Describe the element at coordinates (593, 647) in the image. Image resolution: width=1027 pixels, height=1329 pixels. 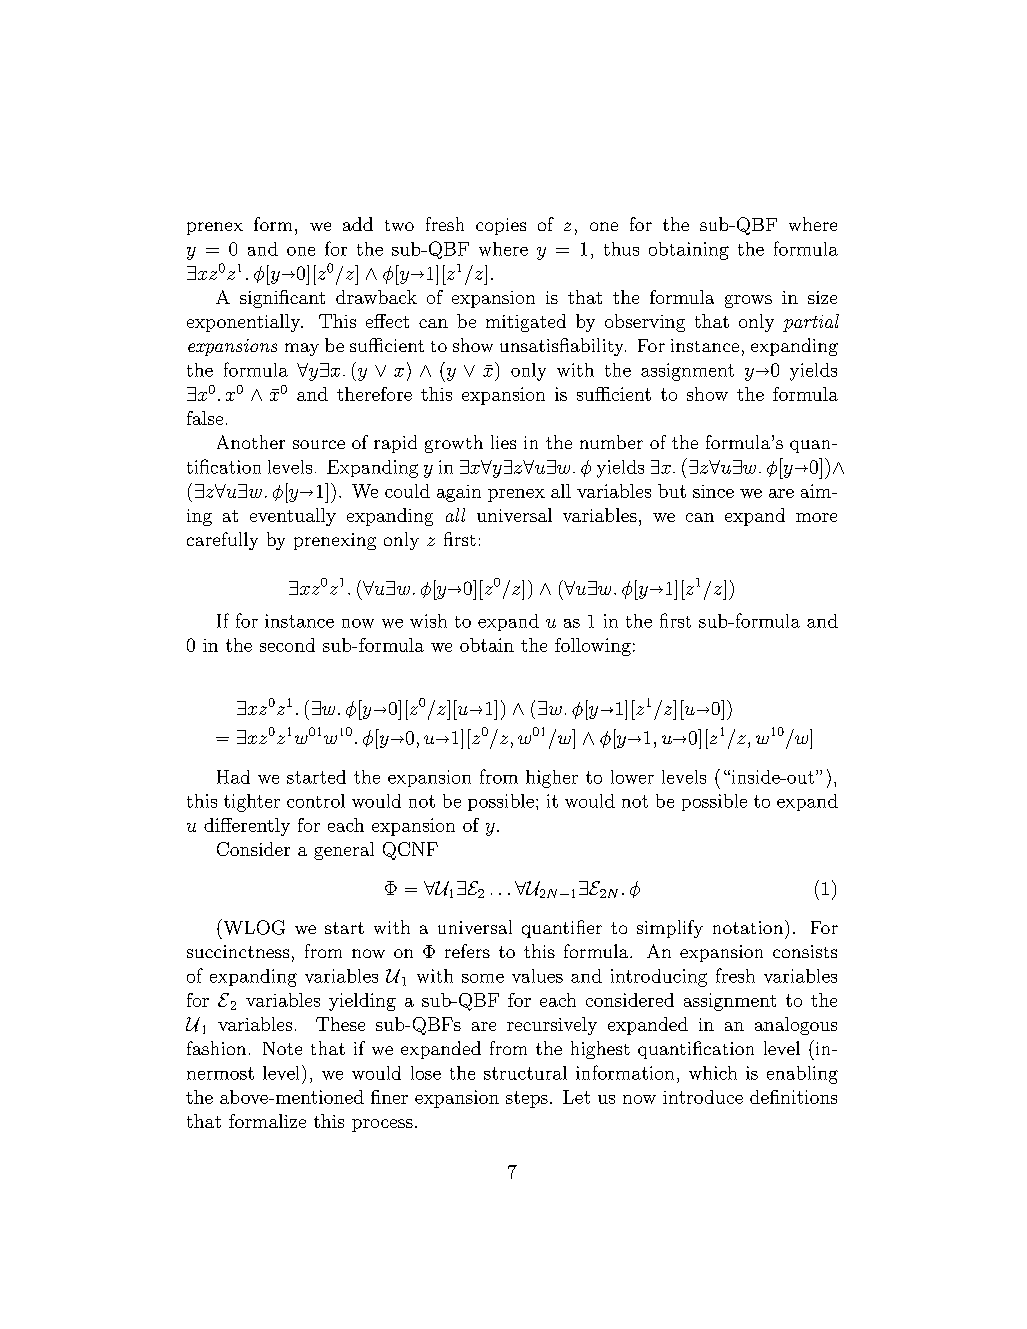
I see `following` at that location.
